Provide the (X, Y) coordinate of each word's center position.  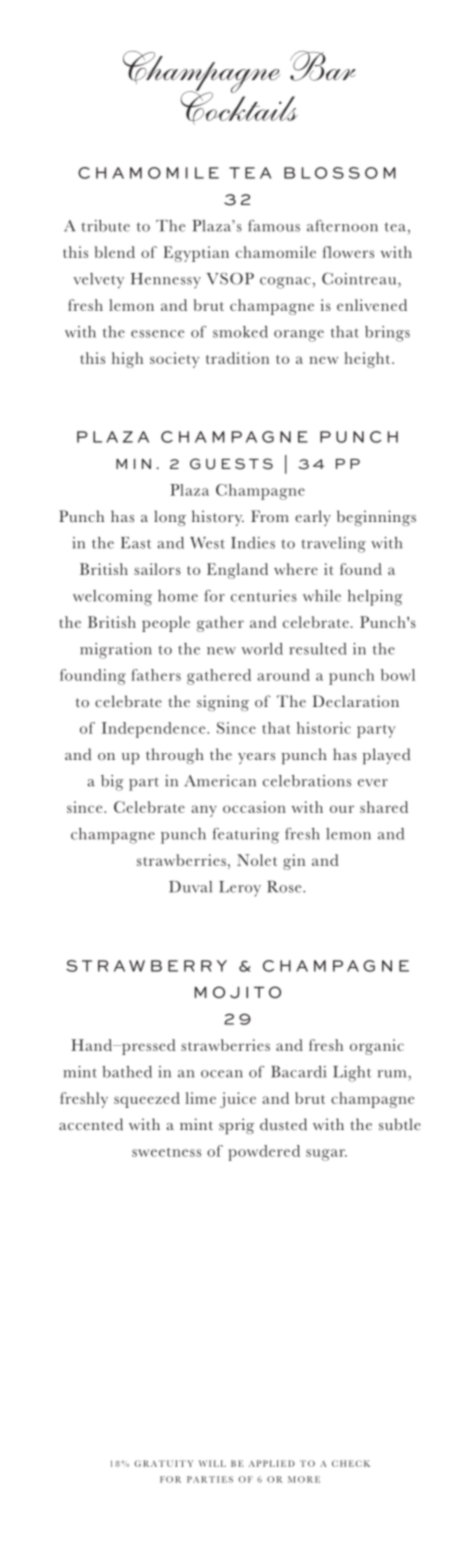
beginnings (376, 518)
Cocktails (239, 107)
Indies (253, 543)
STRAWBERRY (146, 966)
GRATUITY (164, 1463)
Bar (323, 66)
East (136, 543)
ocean (222, 1074)
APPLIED (272, 1463)
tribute (105, 226)
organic (377, 1047)
